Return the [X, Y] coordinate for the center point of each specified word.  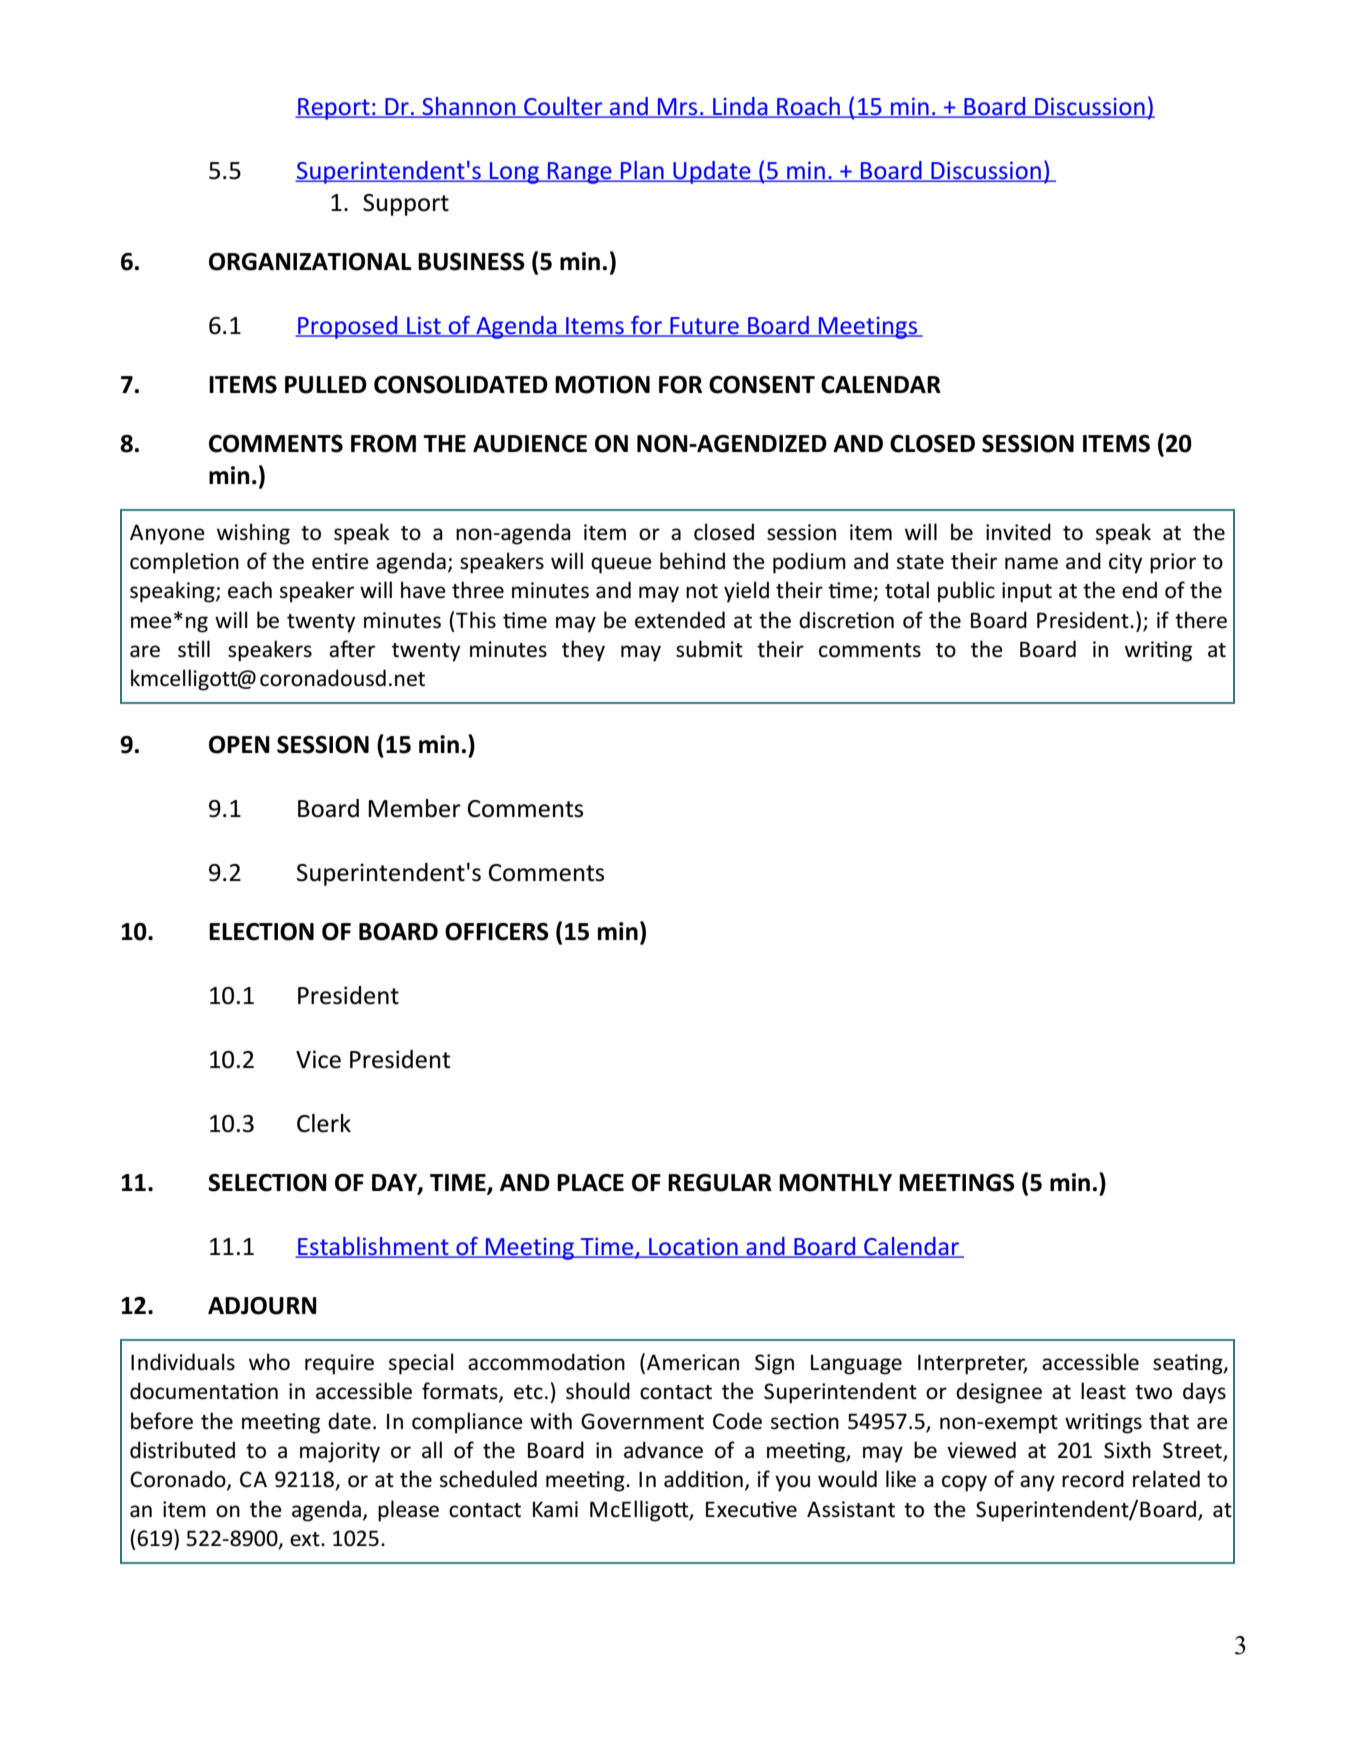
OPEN [239, 745]
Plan [642, 171]
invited [1018, 532]
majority [340, 1452]
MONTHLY [835, 1183]
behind [692, 561]
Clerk [324, 1123]
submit [709, 649]
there [1201, 620]
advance [663, 1450]
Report [334, 109]
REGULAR [720, 1183]
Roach [808, 107]
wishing [253, 534]
